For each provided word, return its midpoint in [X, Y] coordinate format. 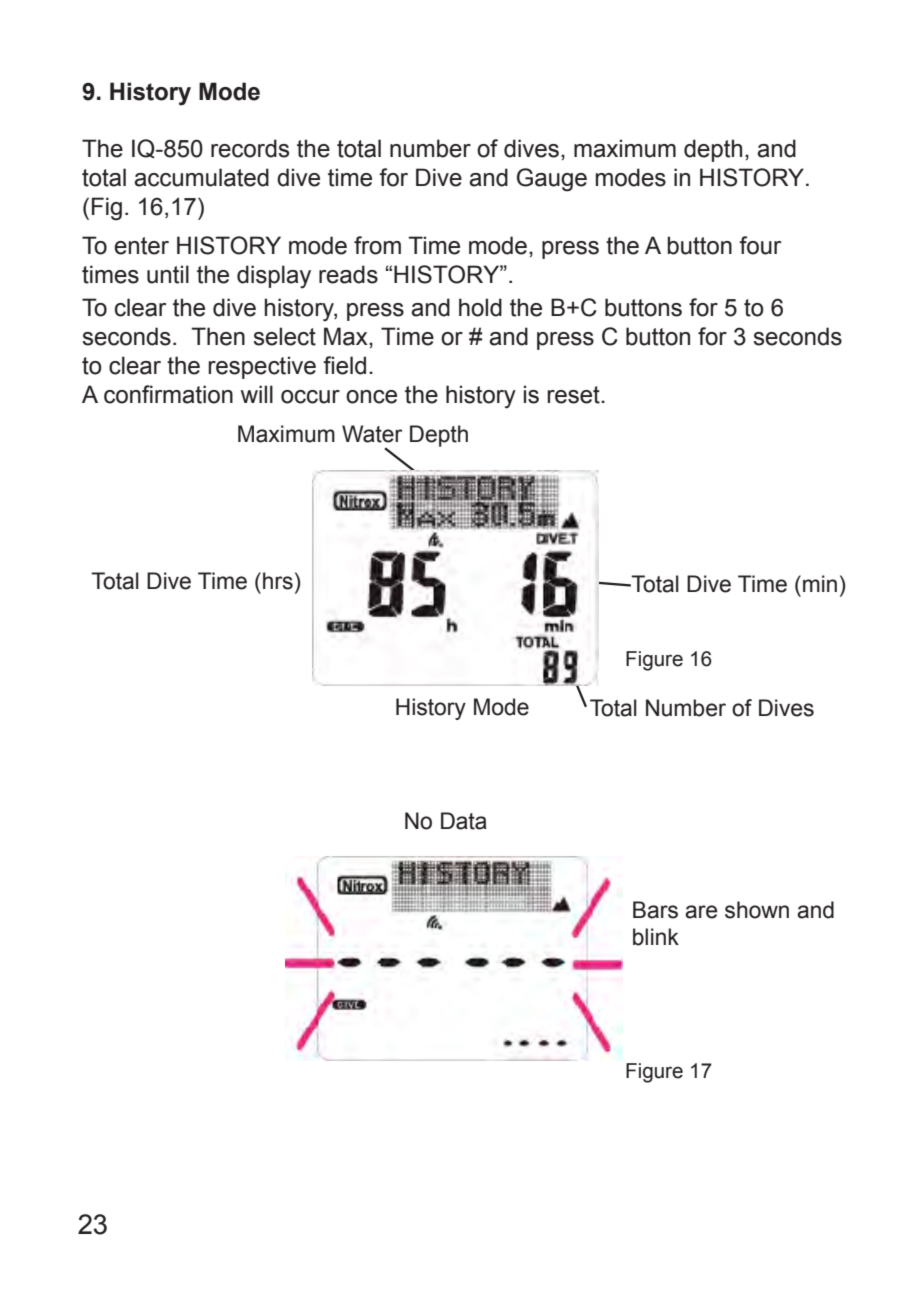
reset [574, 395]
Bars [655, 910]
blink [656, 937]
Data [464, 821]
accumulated [201, 177]
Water [372, 434]
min [820, 583]
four [760, 245]
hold [480, 307]
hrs [278, 581]
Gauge [552, 180]
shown [757, 910]
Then [218, 336]
